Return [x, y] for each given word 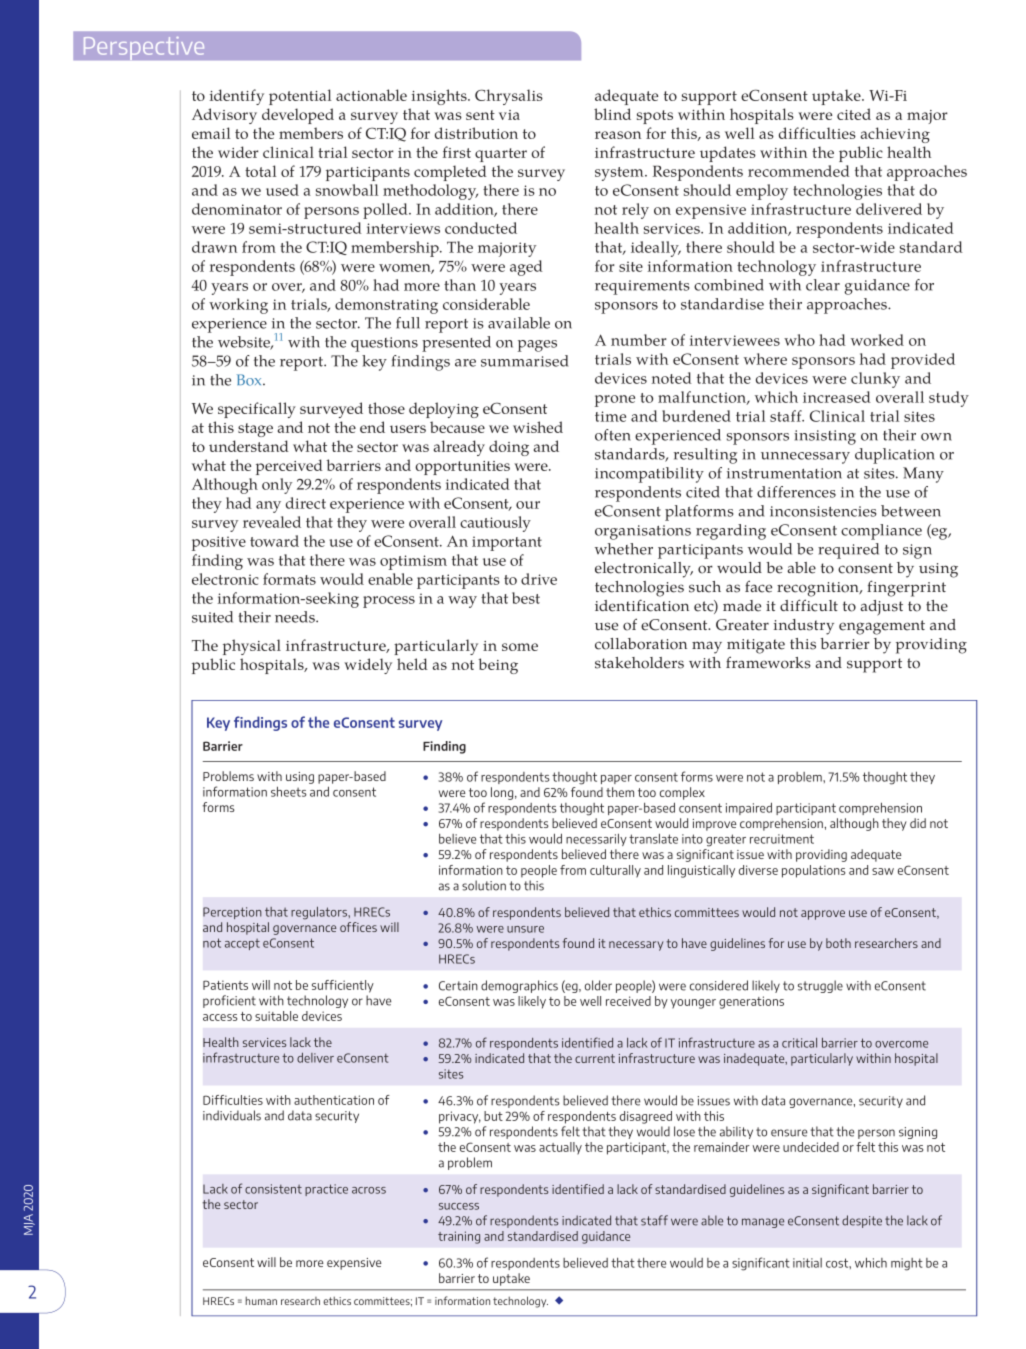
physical [252, 647]
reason [618, 135]
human [261, 1300]
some [520, 647]
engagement [882, 627]
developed [298, 116]
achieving [895, 135]
